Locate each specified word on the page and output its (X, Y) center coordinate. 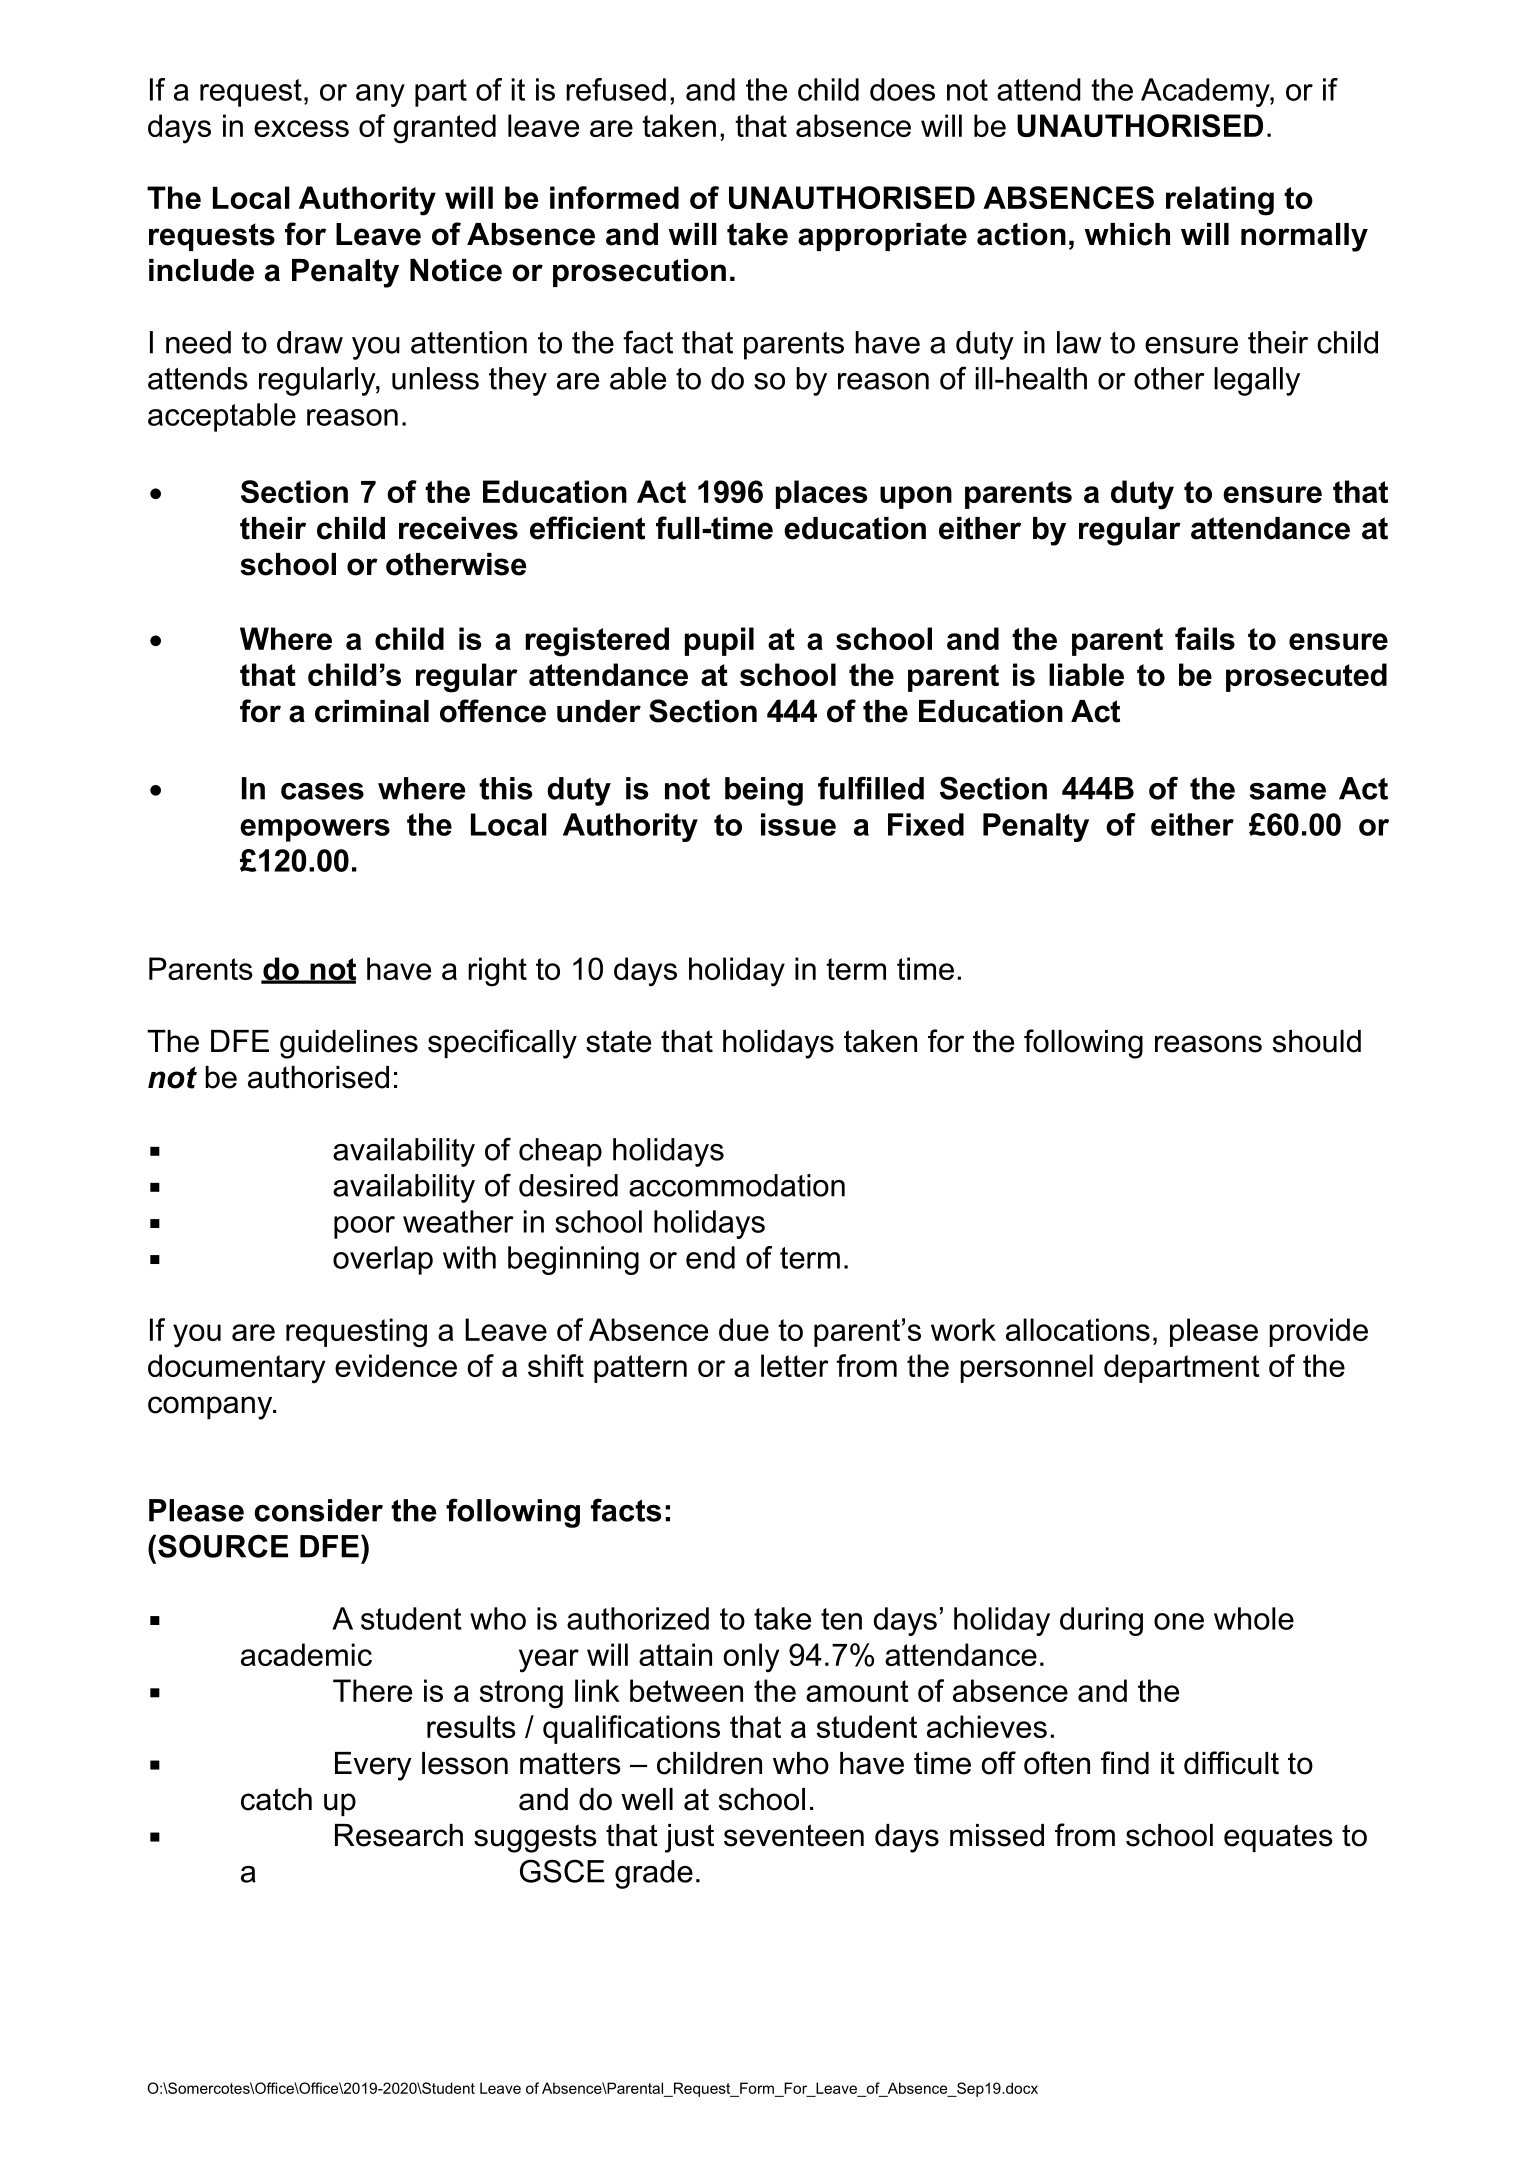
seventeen (794, 1835)
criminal (372, 711)
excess (301, 128)
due (744, 1329)
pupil (719, 641)
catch (276, 1799)
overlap (383, 1260)
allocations (1078, 1329)
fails (1205, 638)
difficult (1231, 1763)
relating (1220, 201)
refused (616, 89)
